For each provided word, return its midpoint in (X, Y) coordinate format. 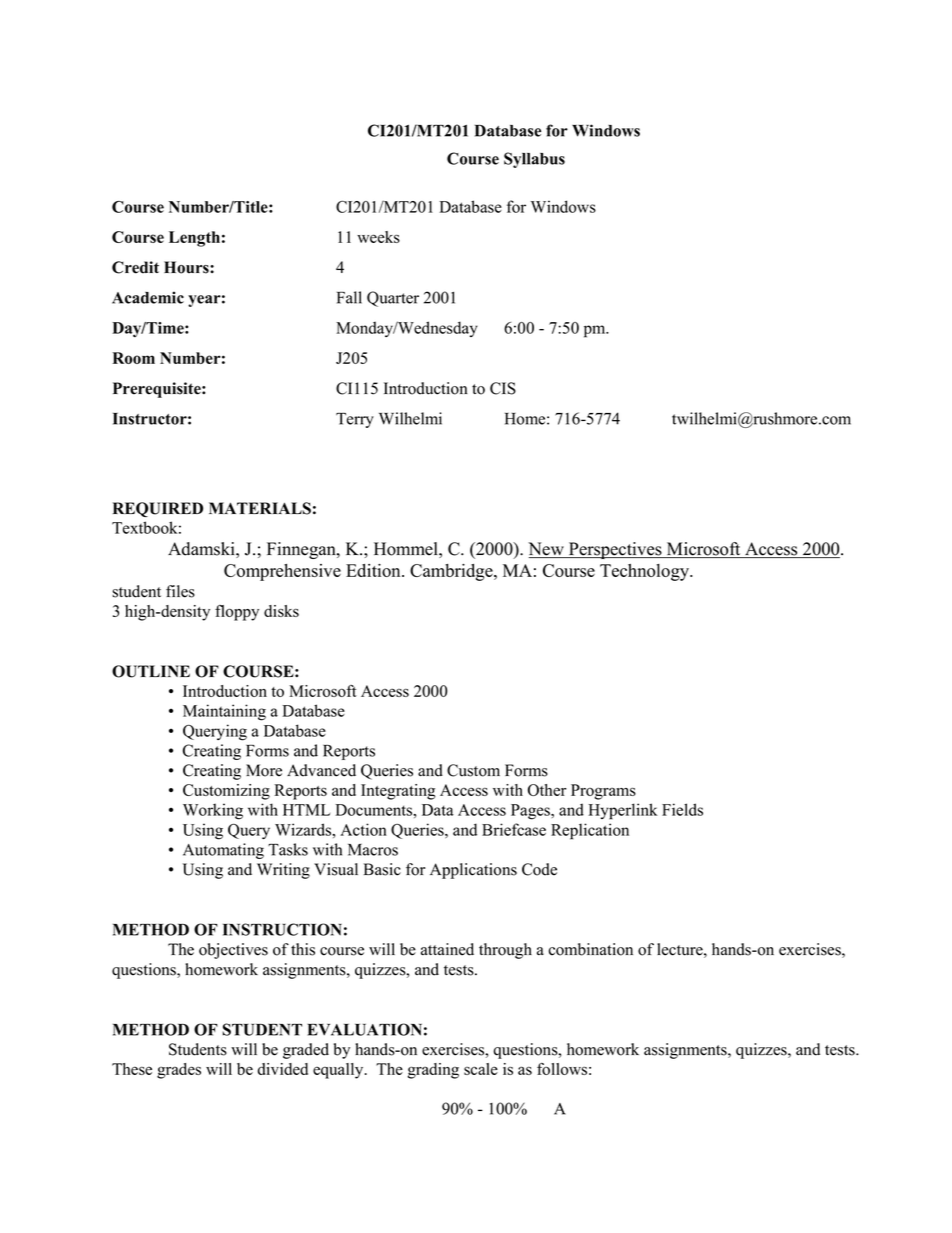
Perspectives (615, 550)
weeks (378, 237)
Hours (187, 267)
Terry (355, 420)
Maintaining (224, 712)
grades (179, 1071)
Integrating (398, 792)
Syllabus (534, 160)
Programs (603, 792)
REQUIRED (158, 509)
